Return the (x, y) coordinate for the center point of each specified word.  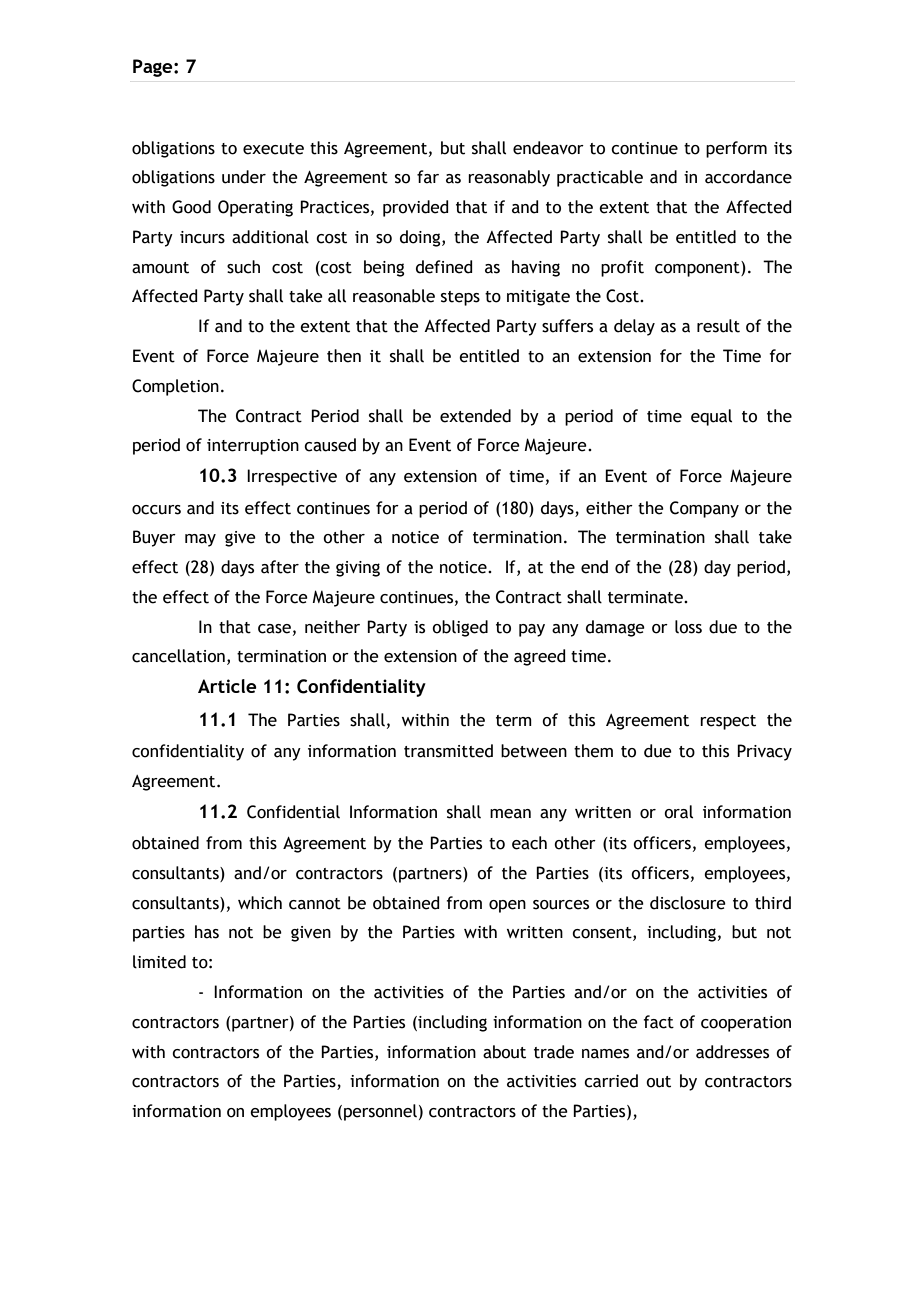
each (529, 843)
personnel (380, 1112)
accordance (748, 177)
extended (475, 416)
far (428, 177)
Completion (175, 387)
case (274, 629)
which (260, 903)
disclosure (688, 903)
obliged (460, 628)
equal (711, 417)
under (244, 177)
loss (688, 627)
